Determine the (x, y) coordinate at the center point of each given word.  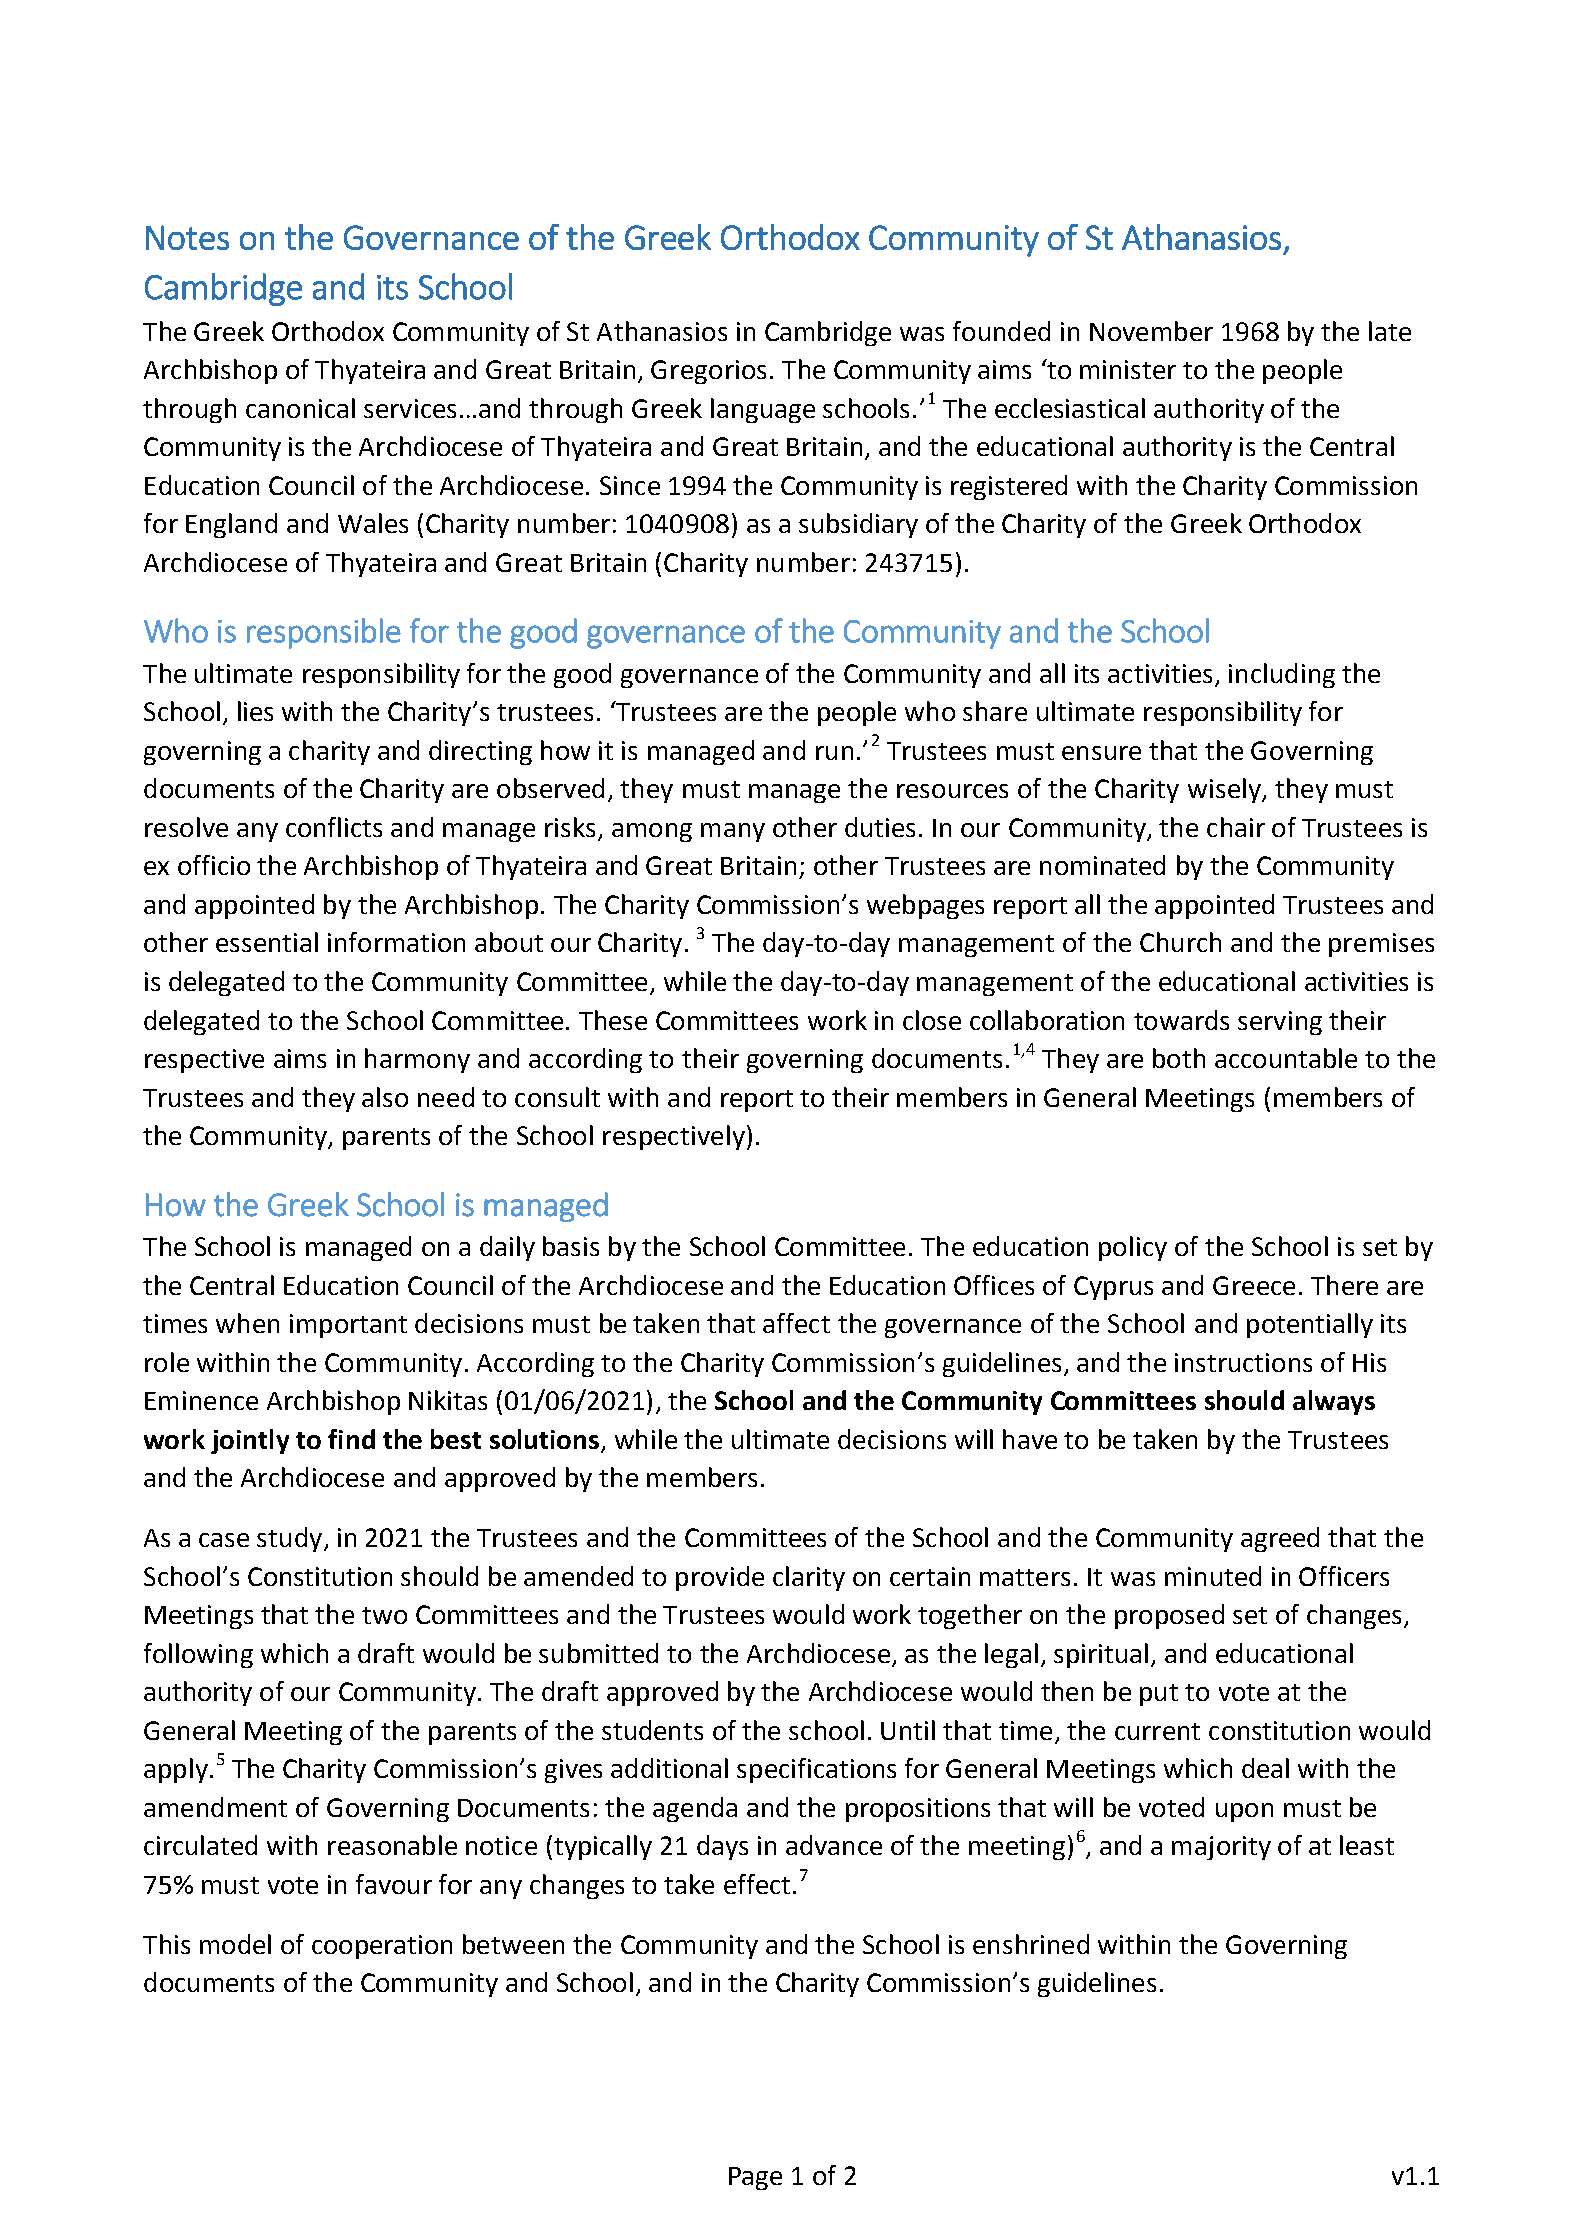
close (932, 1020)
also (385, 1097)
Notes (187, 237)
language (763, 410)
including (1282, 675)
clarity (809, 1578)
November (1151, 331)
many (733, 832)
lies (255, 711)
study (289, 1539)
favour (394, 1884)
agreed (1280, 1539)
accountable (1286, 1058)
